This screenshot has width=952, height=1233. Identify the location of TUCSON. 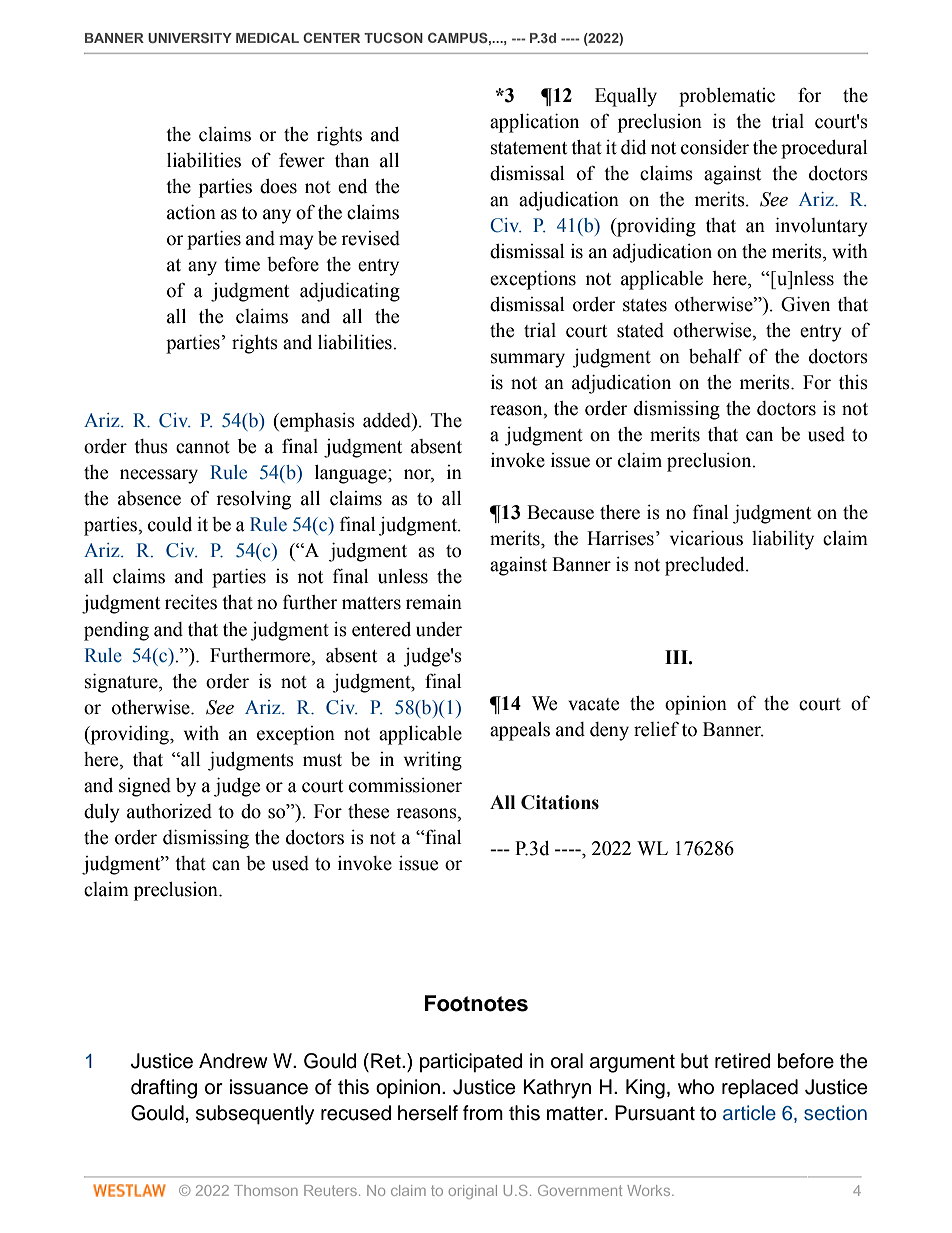
(393, 37).
